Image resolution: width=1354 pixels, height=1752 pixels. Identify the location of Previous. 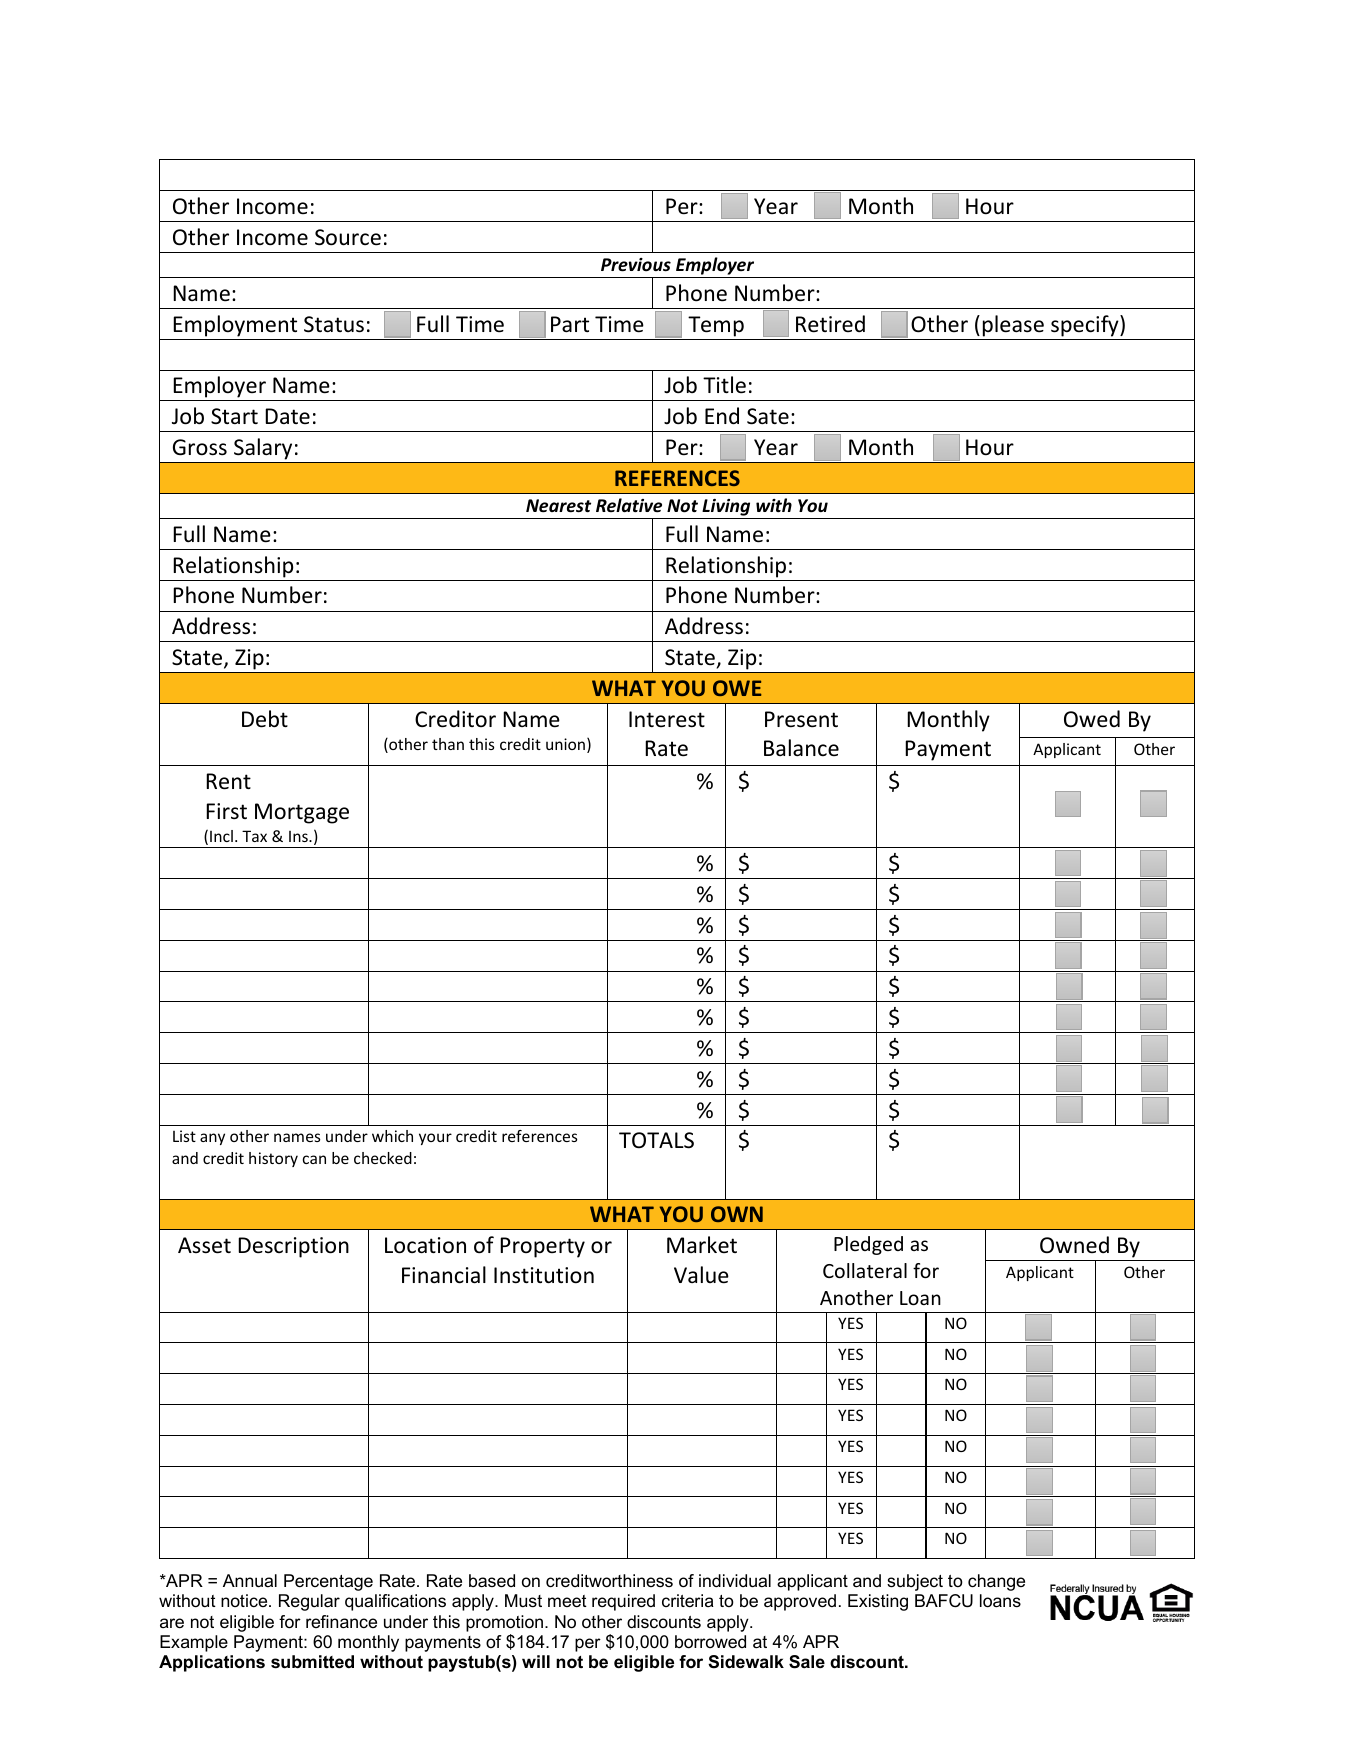
(636, 265).
